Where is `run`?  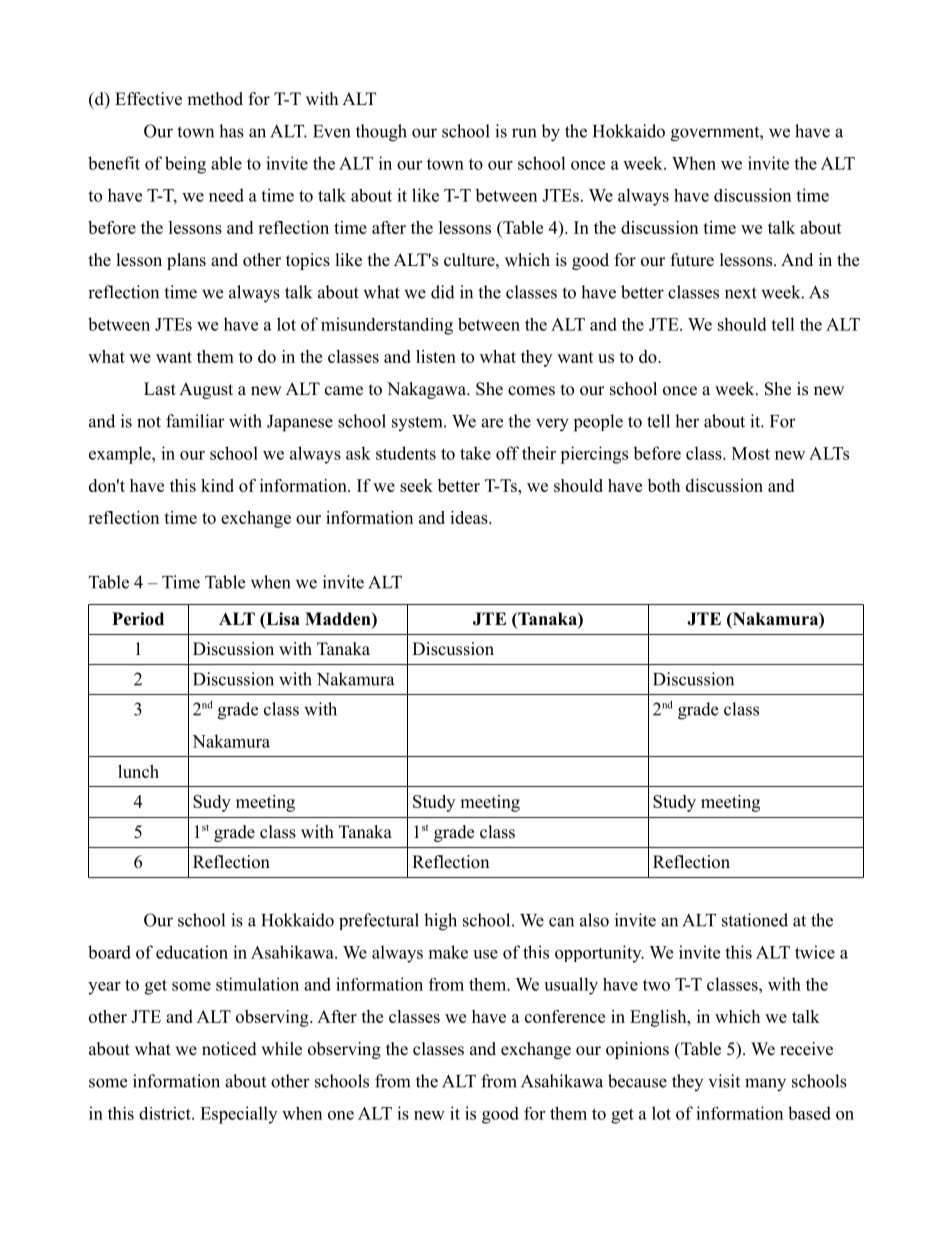 run is located at coordinates (524, 133).
